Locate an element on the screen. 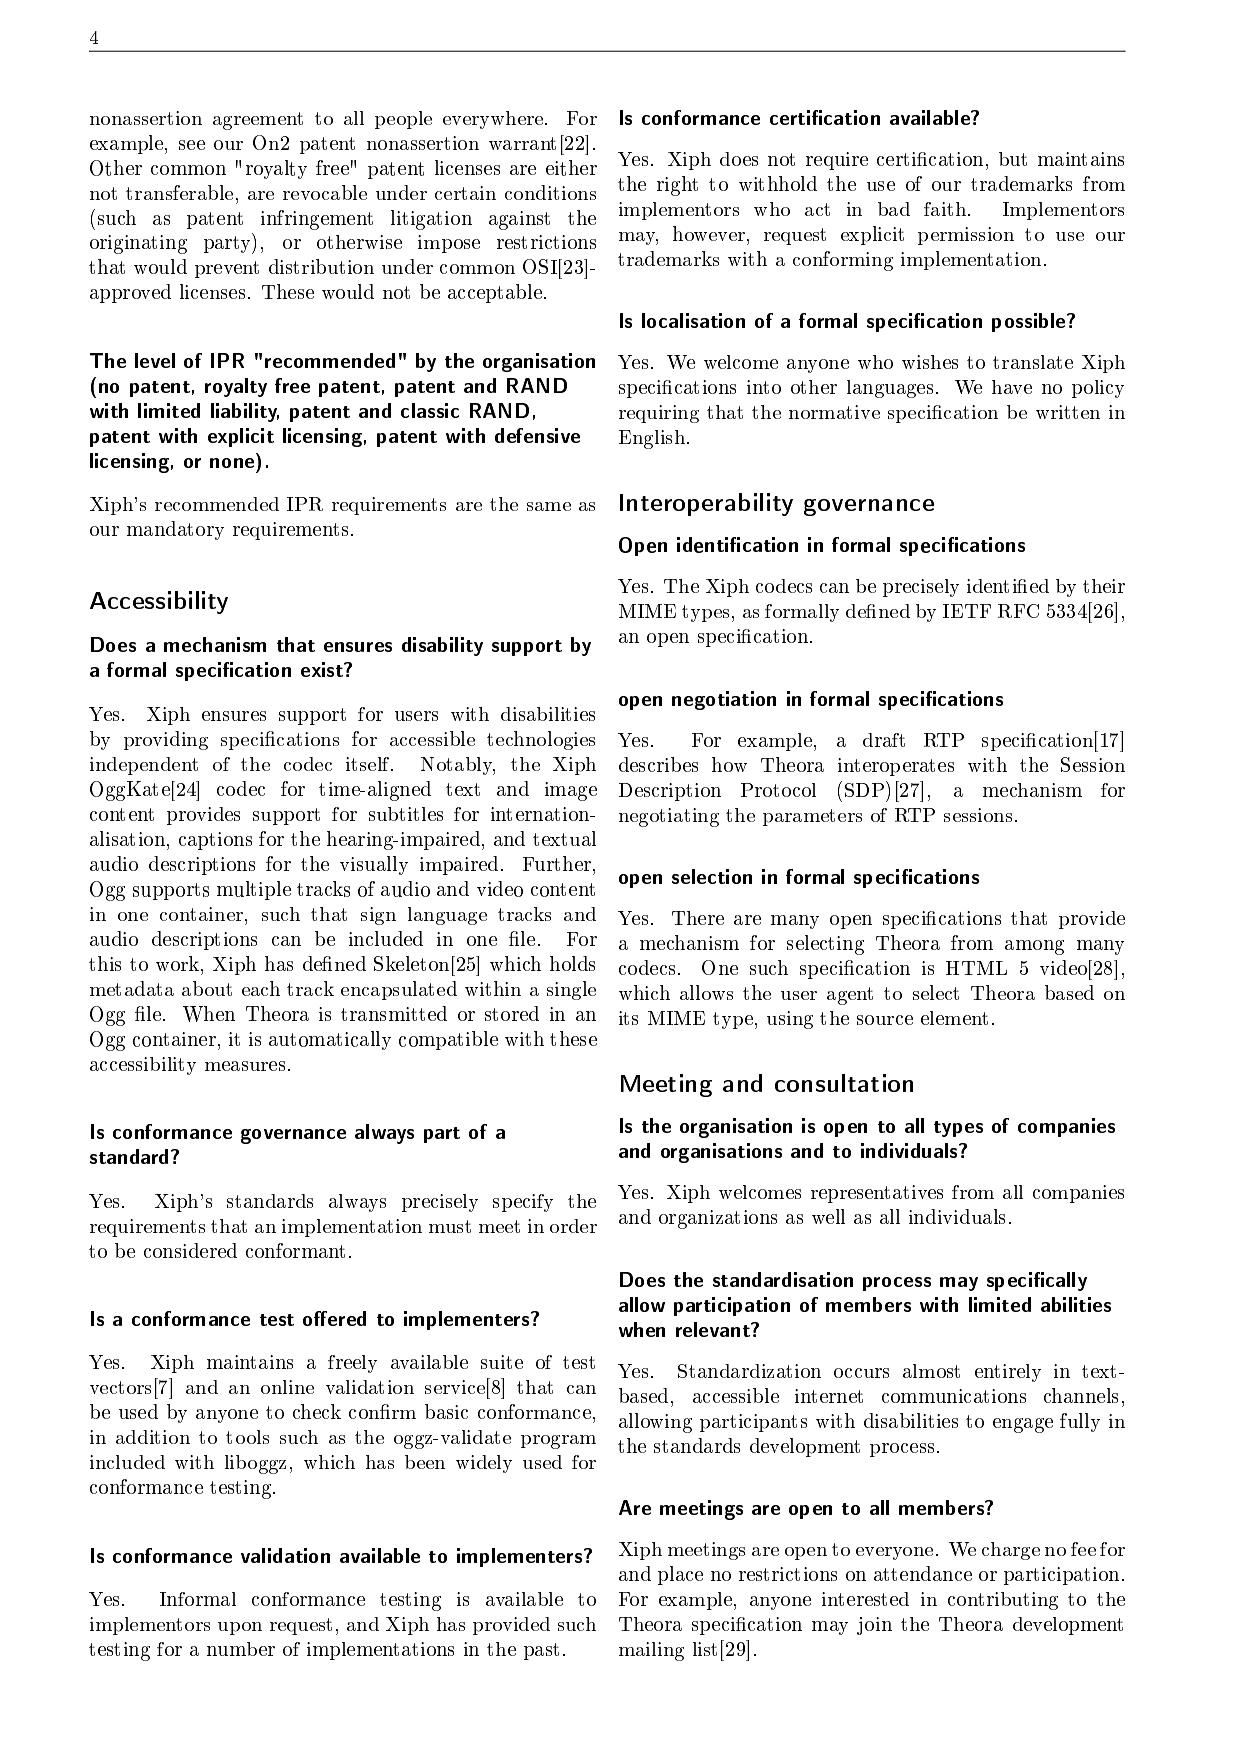 The image size is (1244, 1760). contributing is located at coordinates (1003, 1601).
